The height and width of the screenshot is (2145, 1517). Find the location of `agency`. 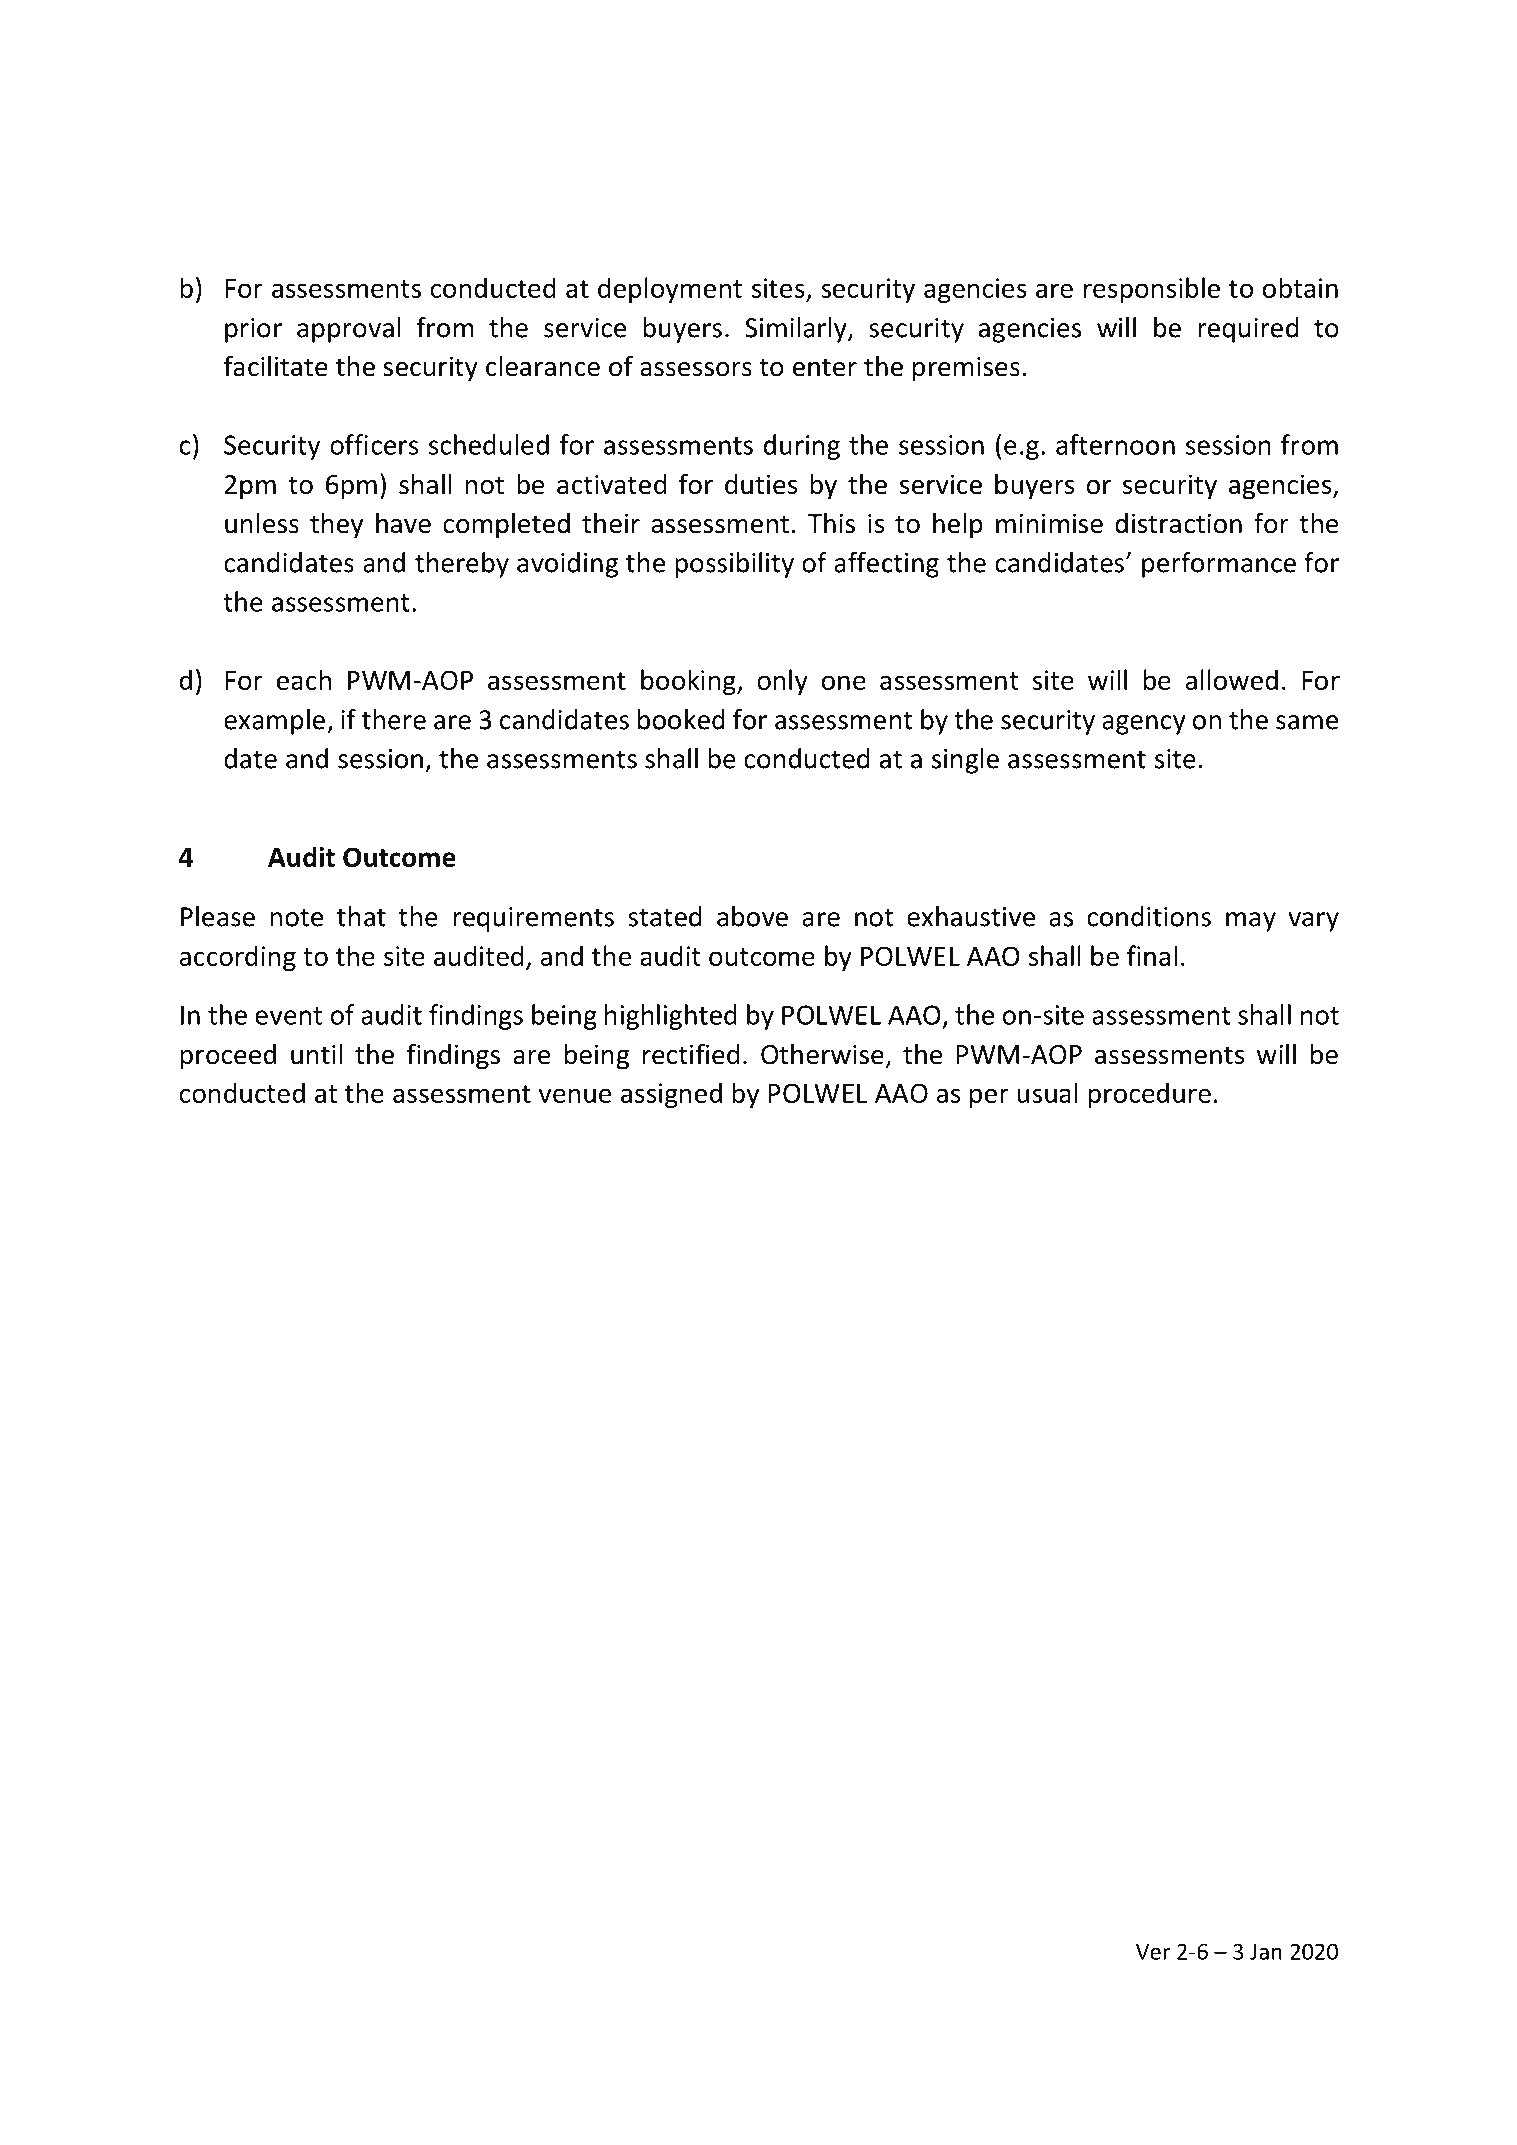

agency is located at coordinates (1144, 725).
